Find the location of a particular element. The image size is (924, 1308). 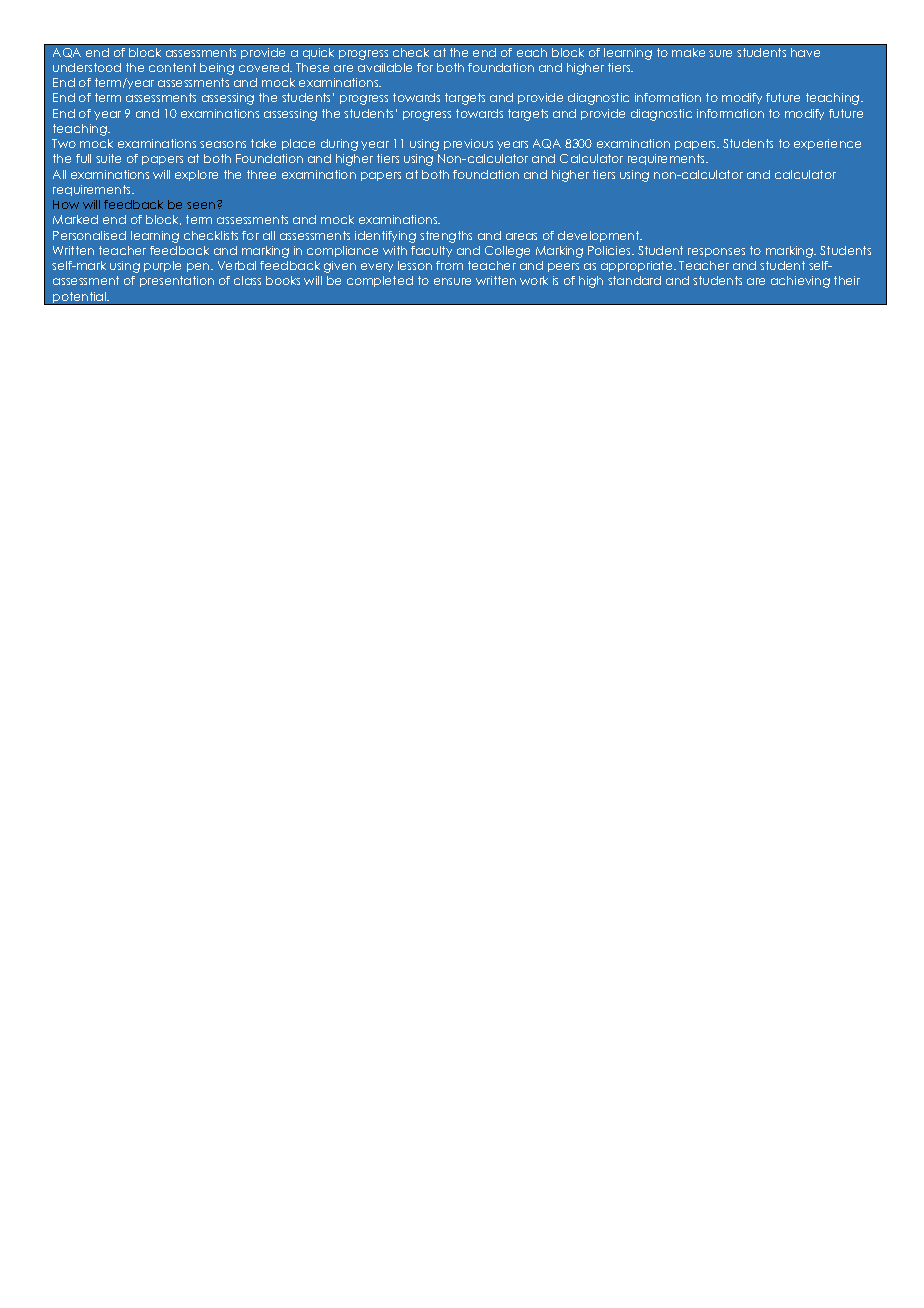

content is located at coordinates (172, 67).
